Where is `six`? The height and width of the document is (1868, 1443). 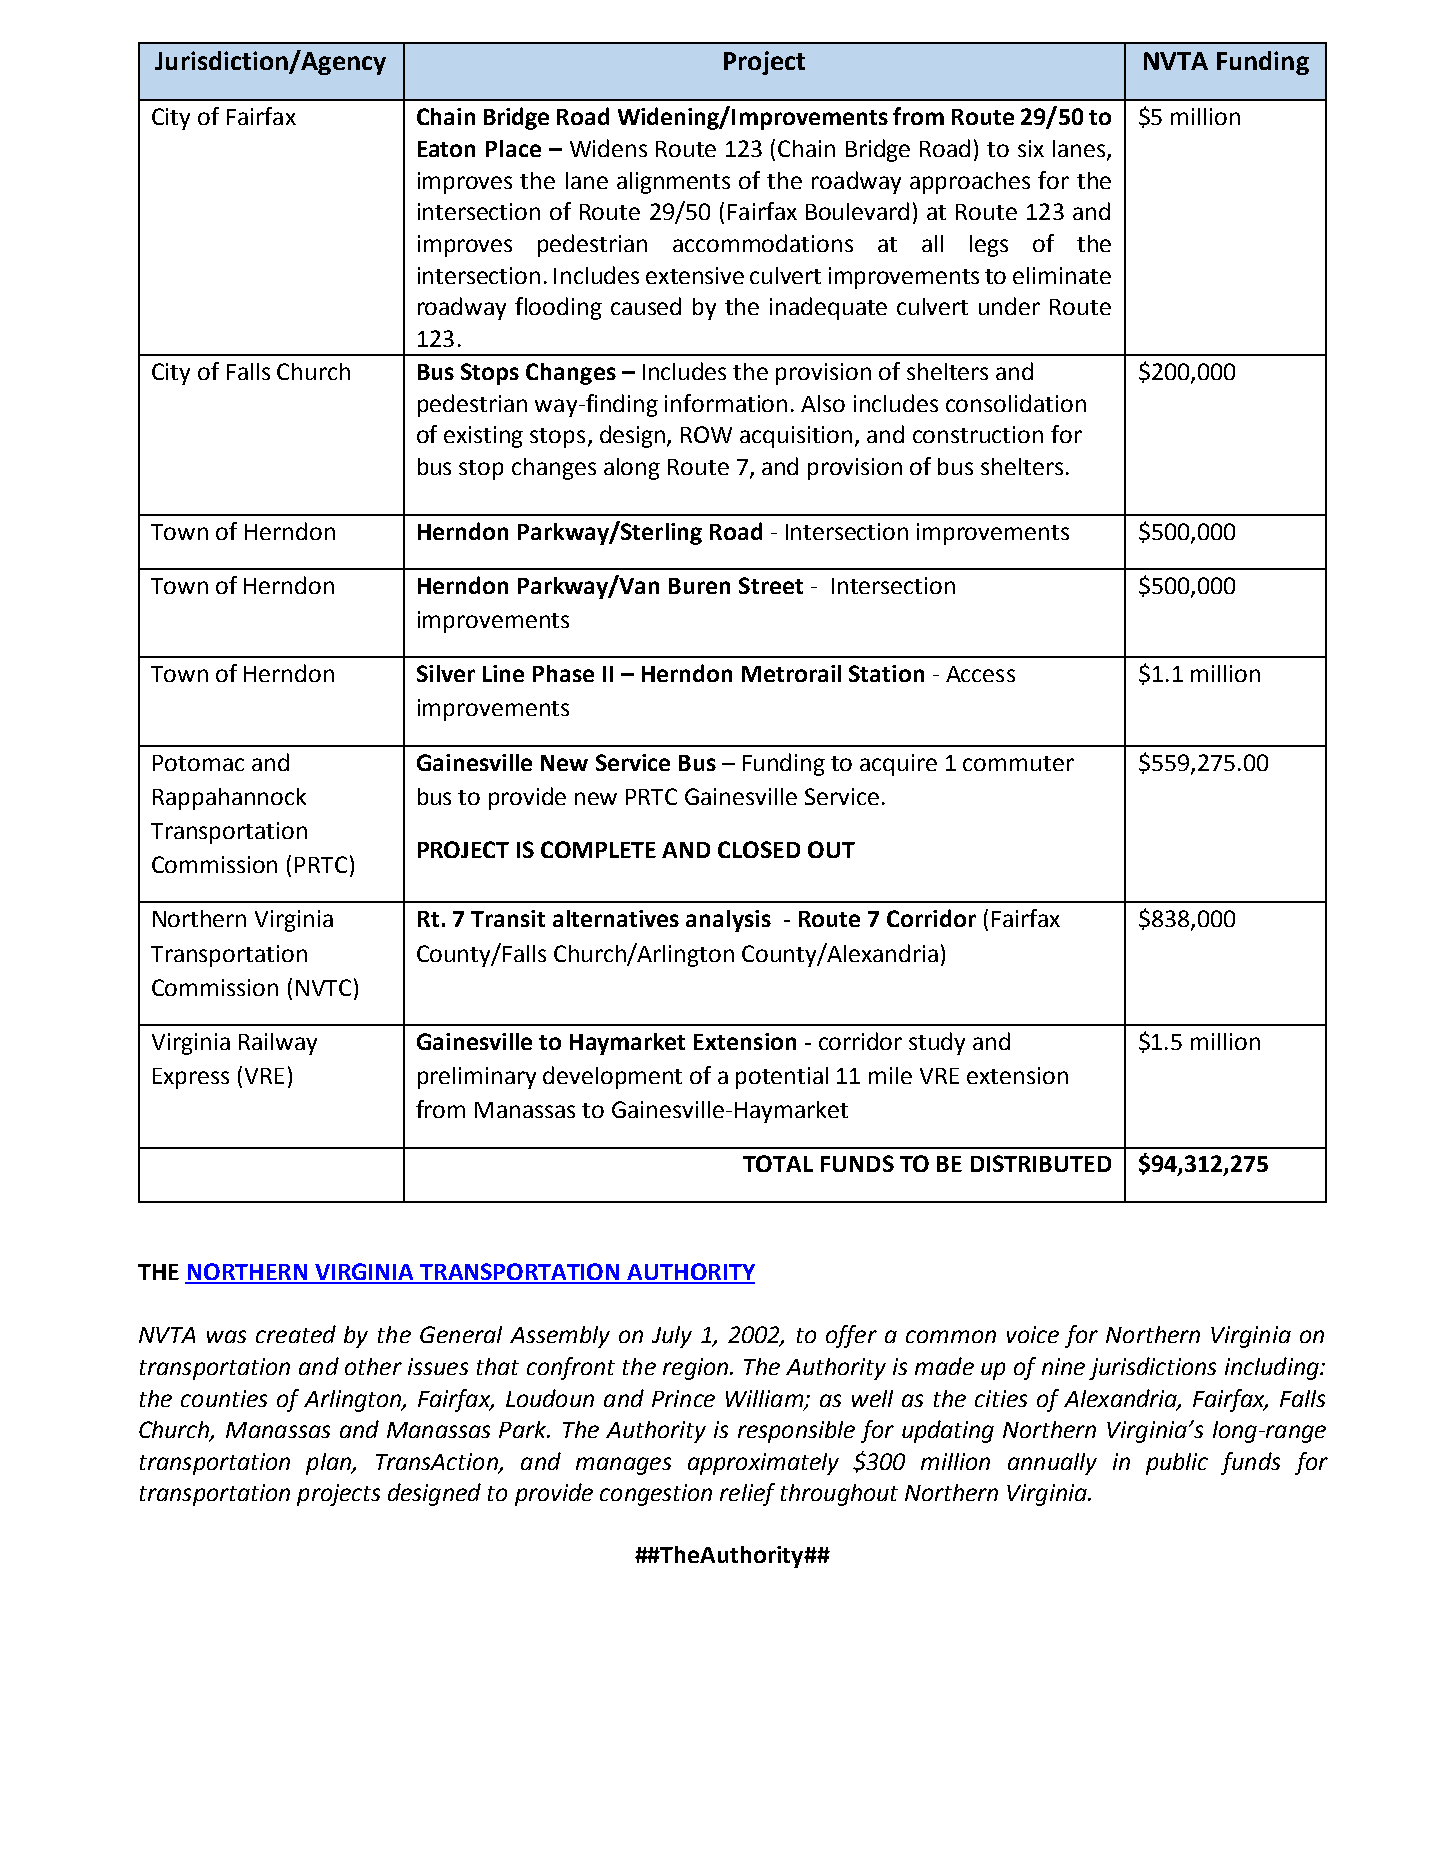
six is located at coordinates (1031, 148).
